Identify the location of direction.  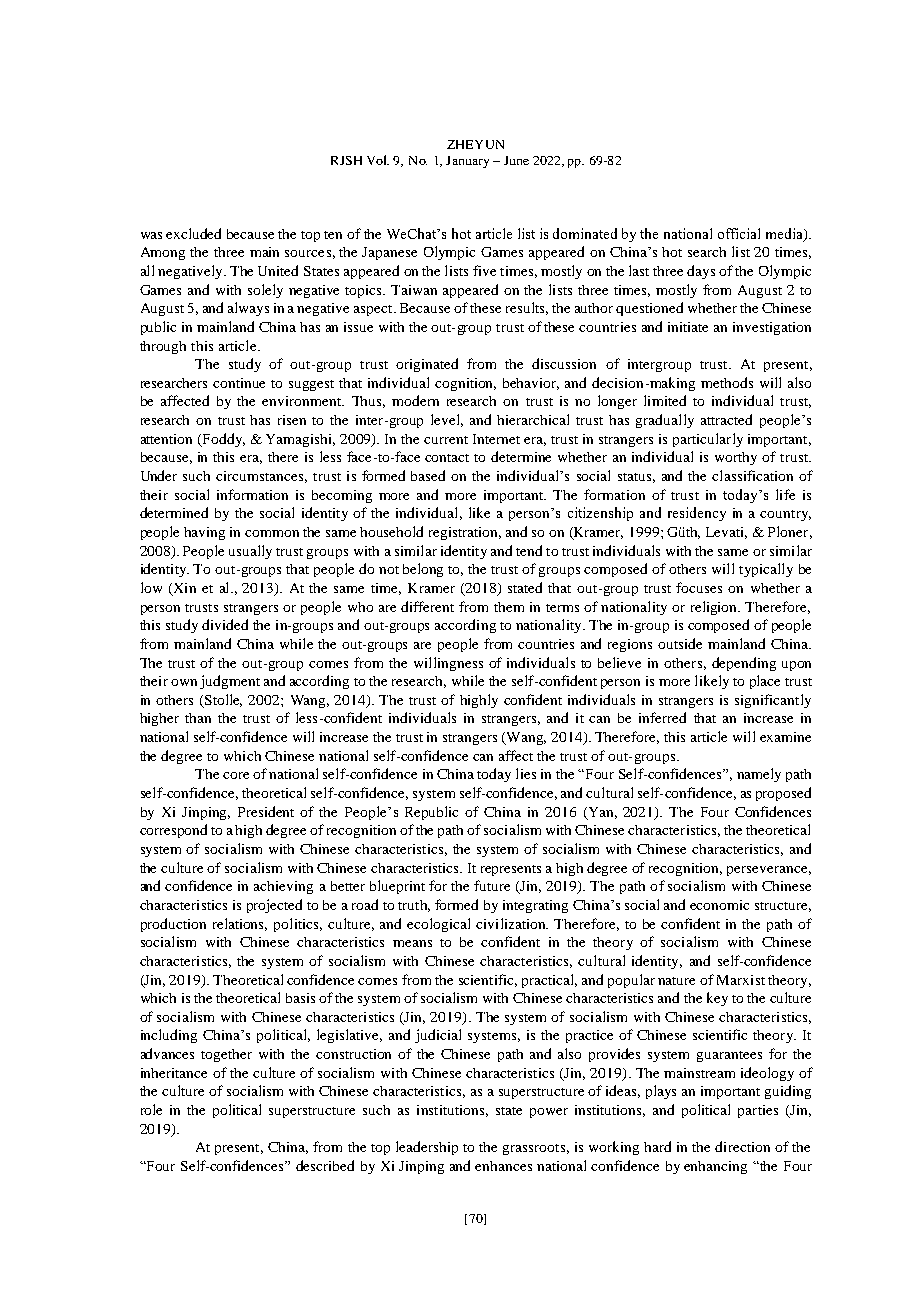
(742, 1146).
